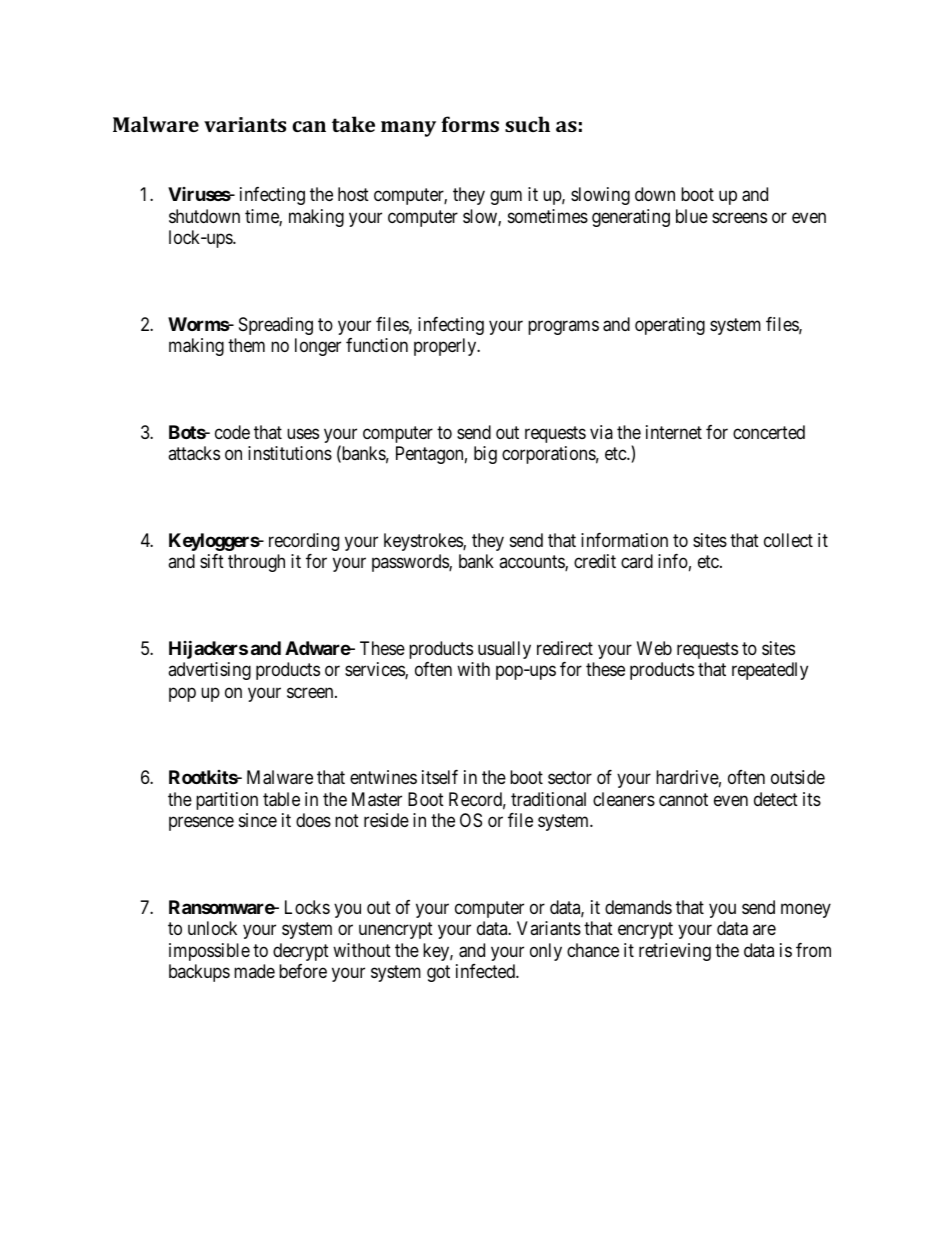 Image resolution: width=952 pixels, height=1233 pixels. Describe the element at coordinates (486, 971) in the screenshot. I see `infected` at that location.
